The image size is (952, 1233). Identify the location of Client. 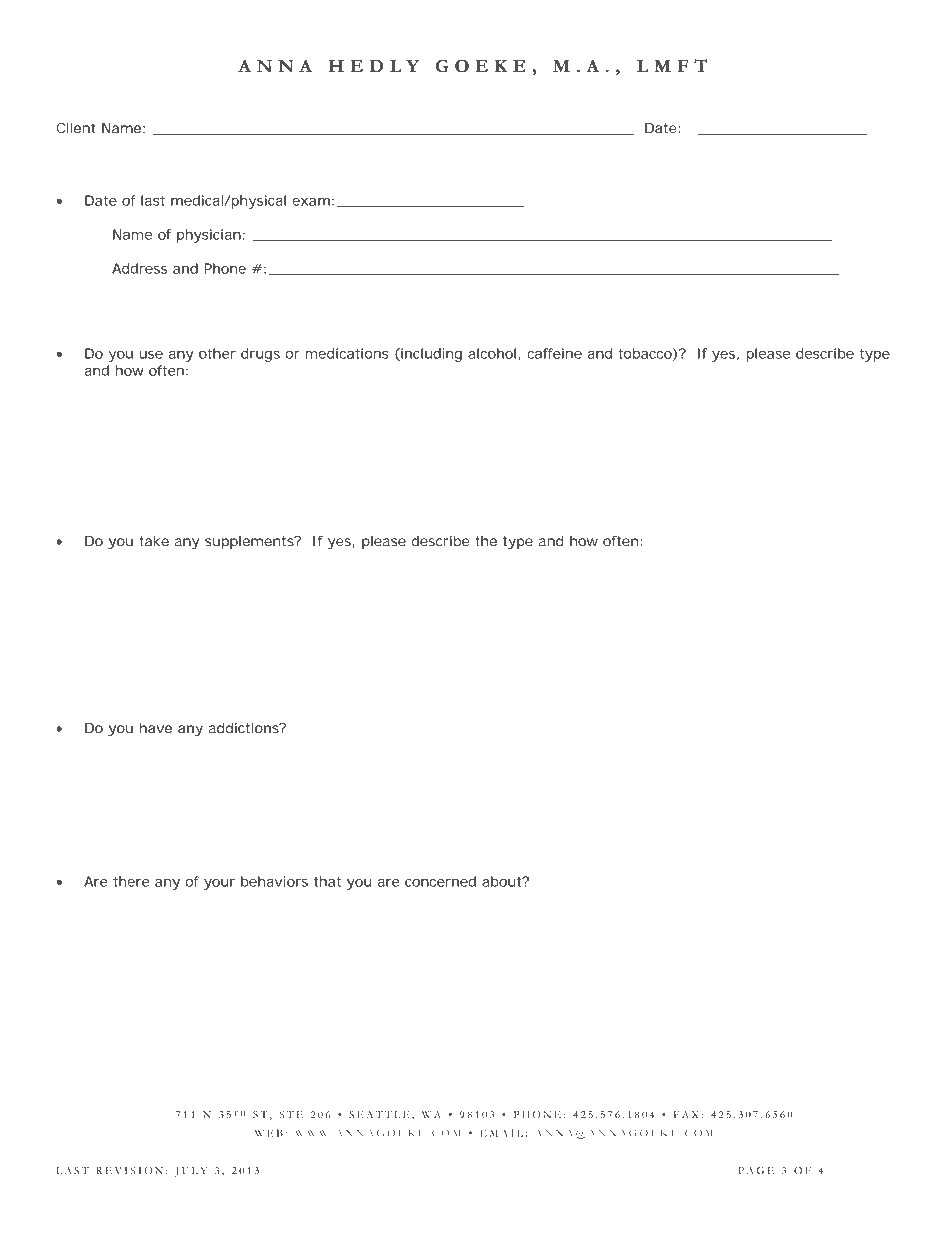
(75, 128).
